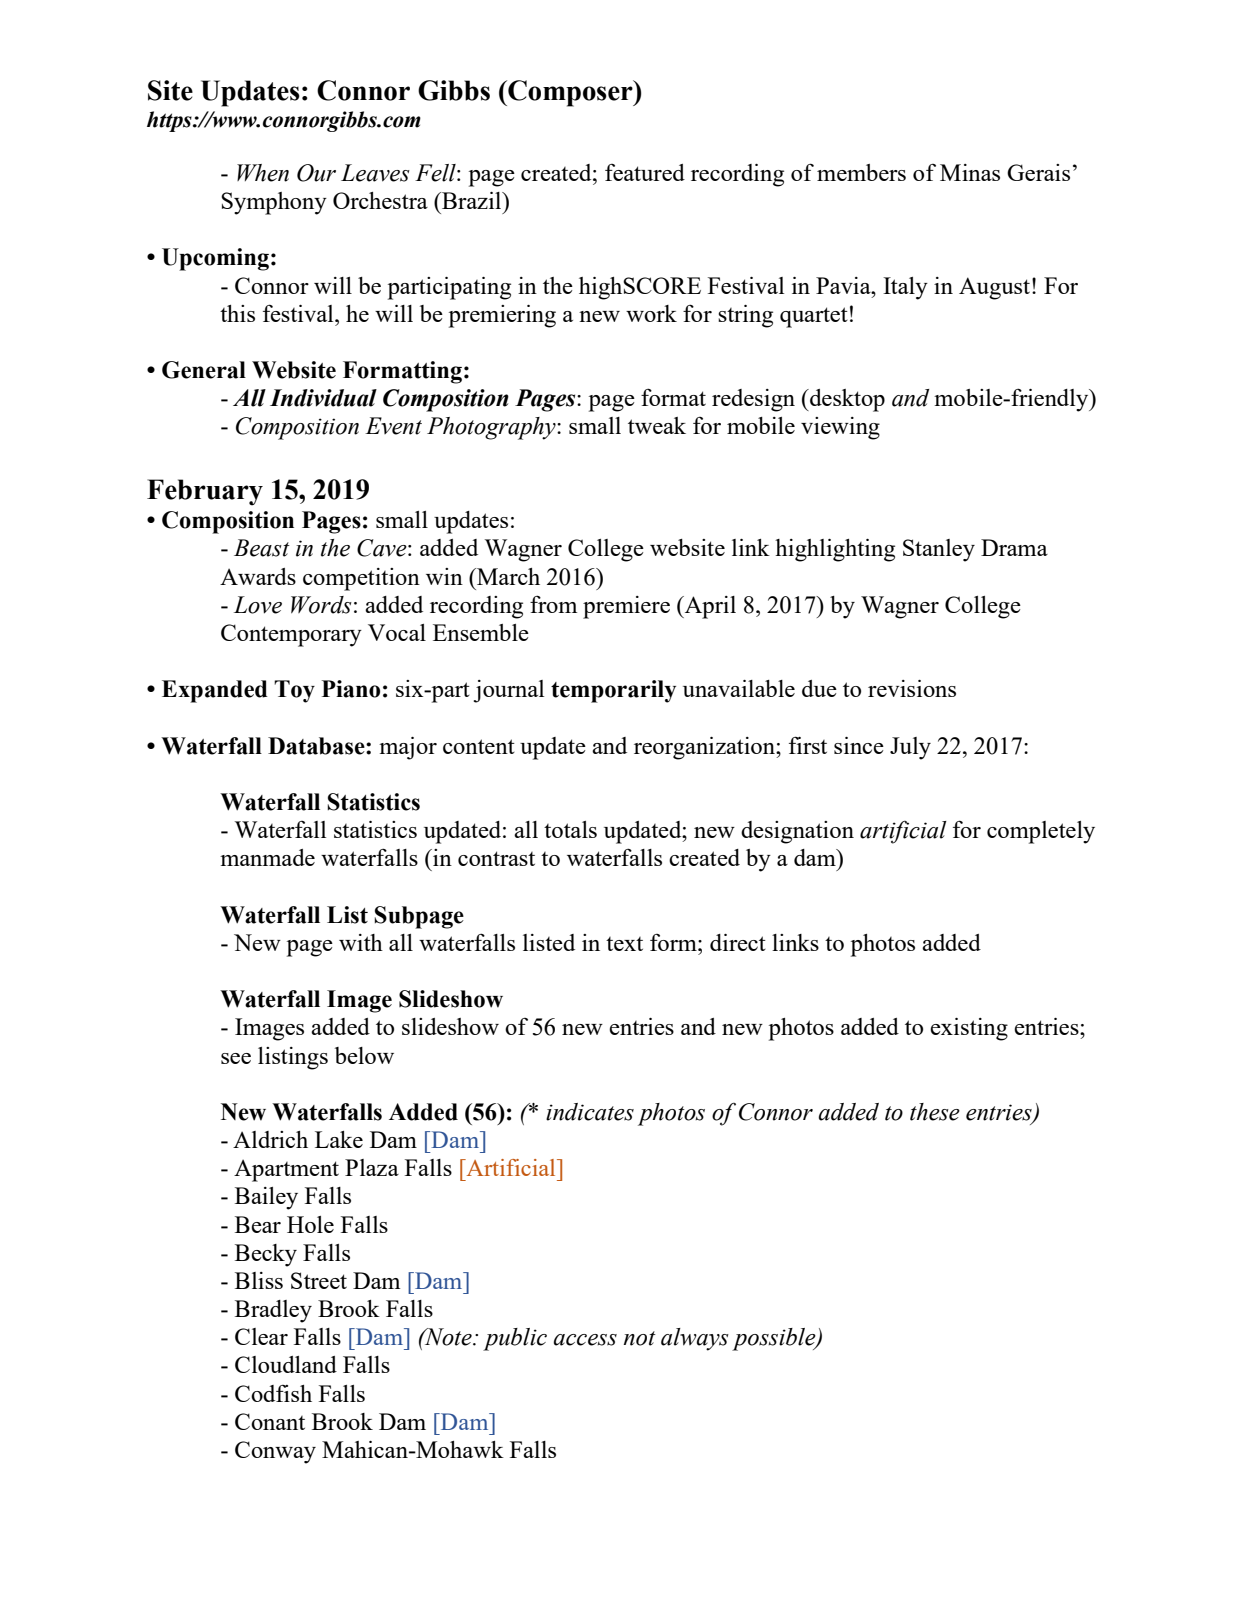 The width and height of the screenshot is (1249, 1617). I want to click on Conant, so click(270, 1421).
